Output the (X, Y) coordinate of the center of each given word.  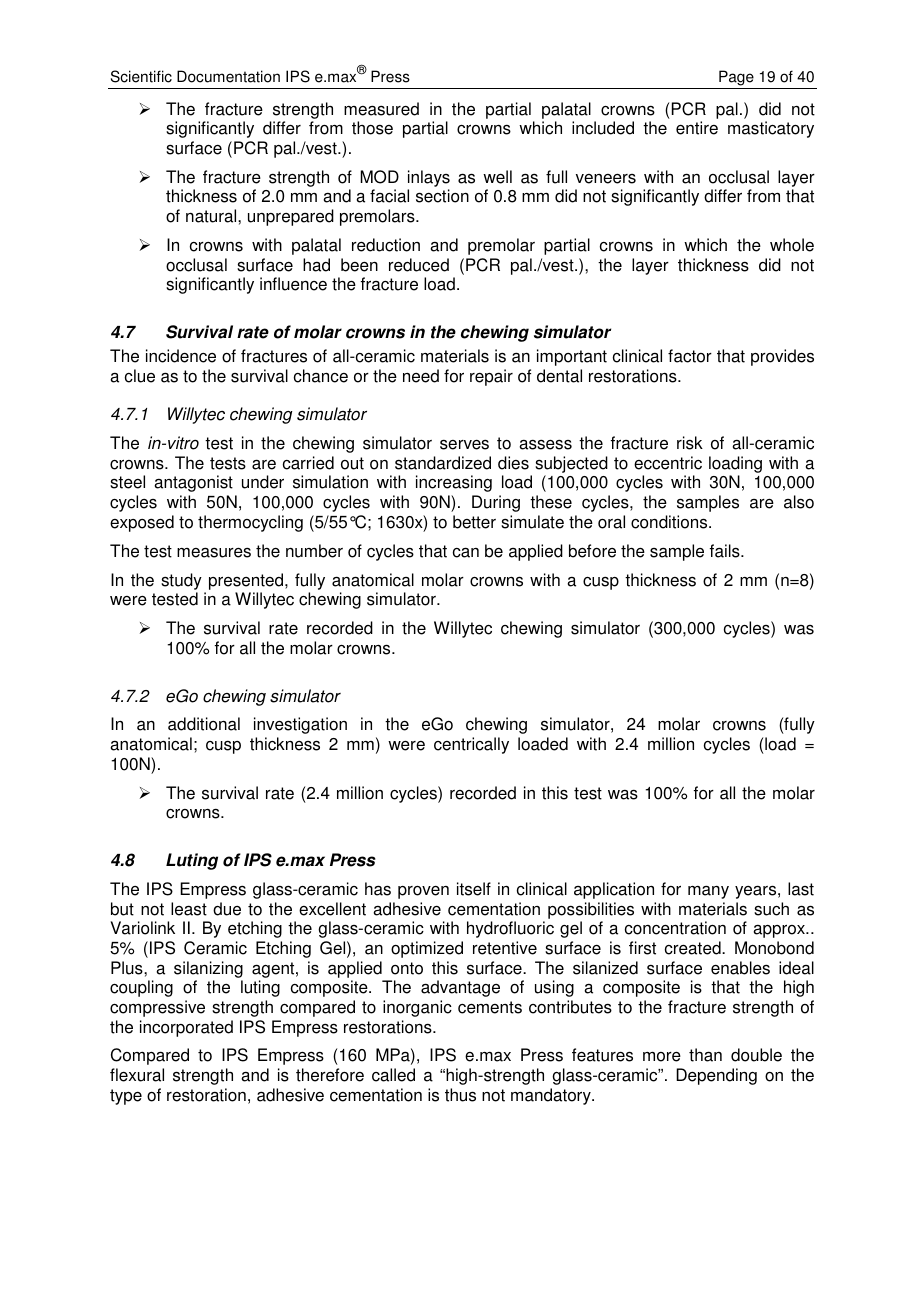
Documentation (228, 76)
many (708, 892)
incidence (181, 356)
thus (460, 1095)
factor (690, 356)
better (474, 522)
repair (491, 377)
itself (474, 889)
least (189, 909)
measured (381, 109)
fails (726, 551)
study (181, 581)
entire (697, 128)
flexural (137, 1075)
